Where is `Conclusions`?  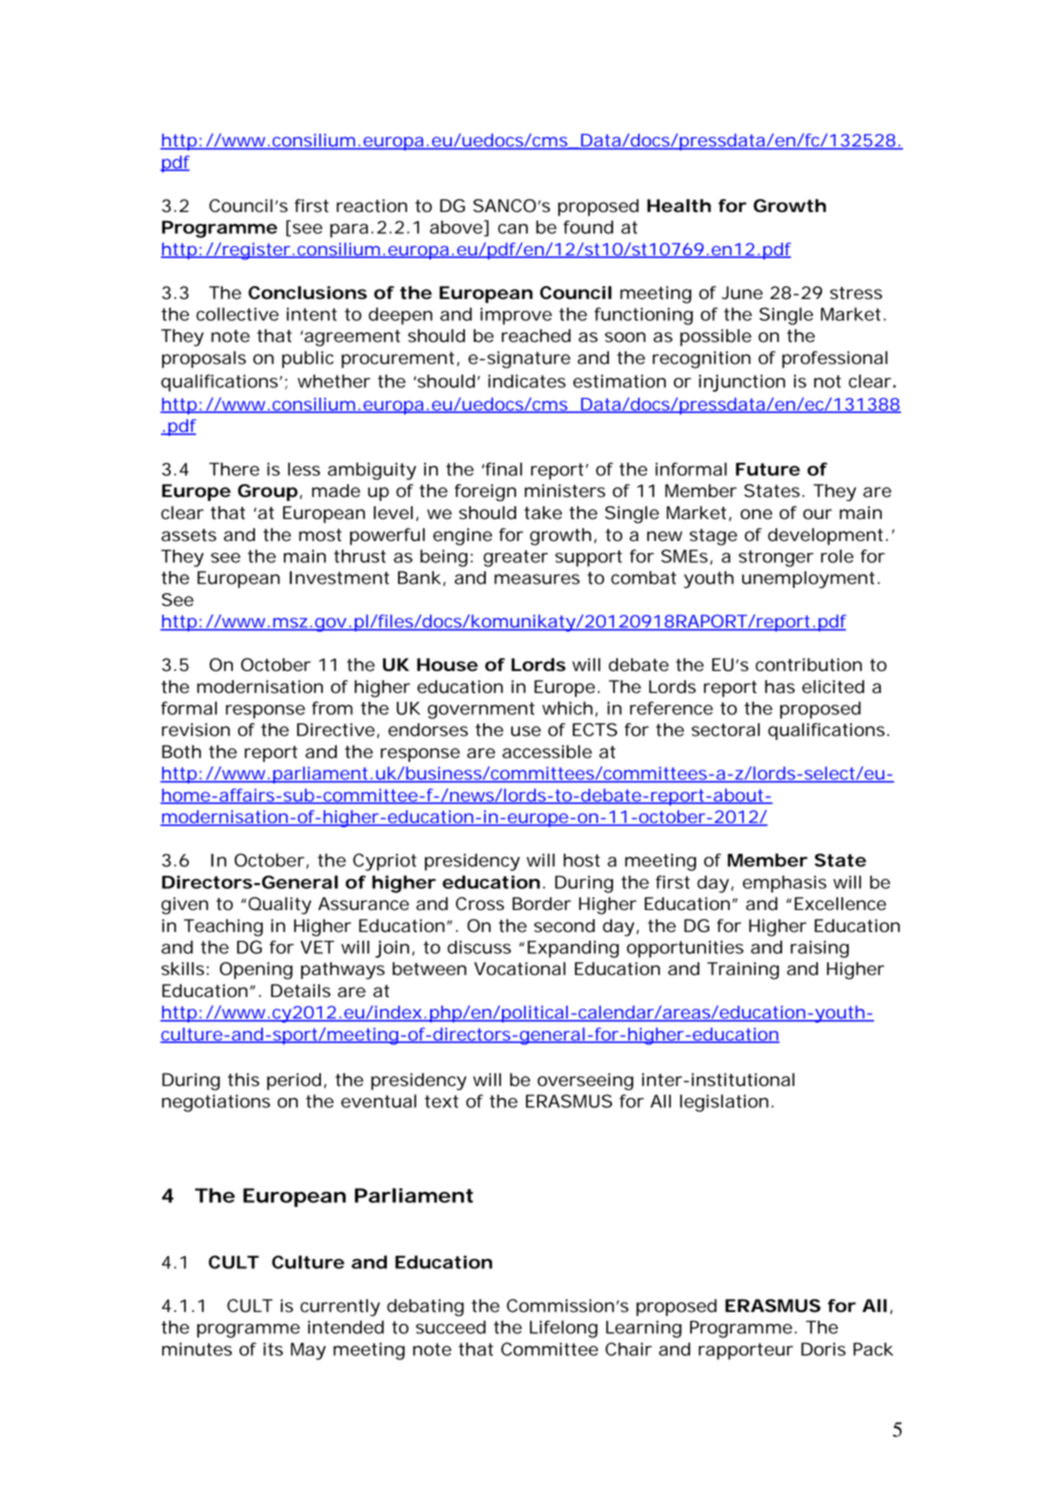 Conclusions is located at coordinates (307, 293).
